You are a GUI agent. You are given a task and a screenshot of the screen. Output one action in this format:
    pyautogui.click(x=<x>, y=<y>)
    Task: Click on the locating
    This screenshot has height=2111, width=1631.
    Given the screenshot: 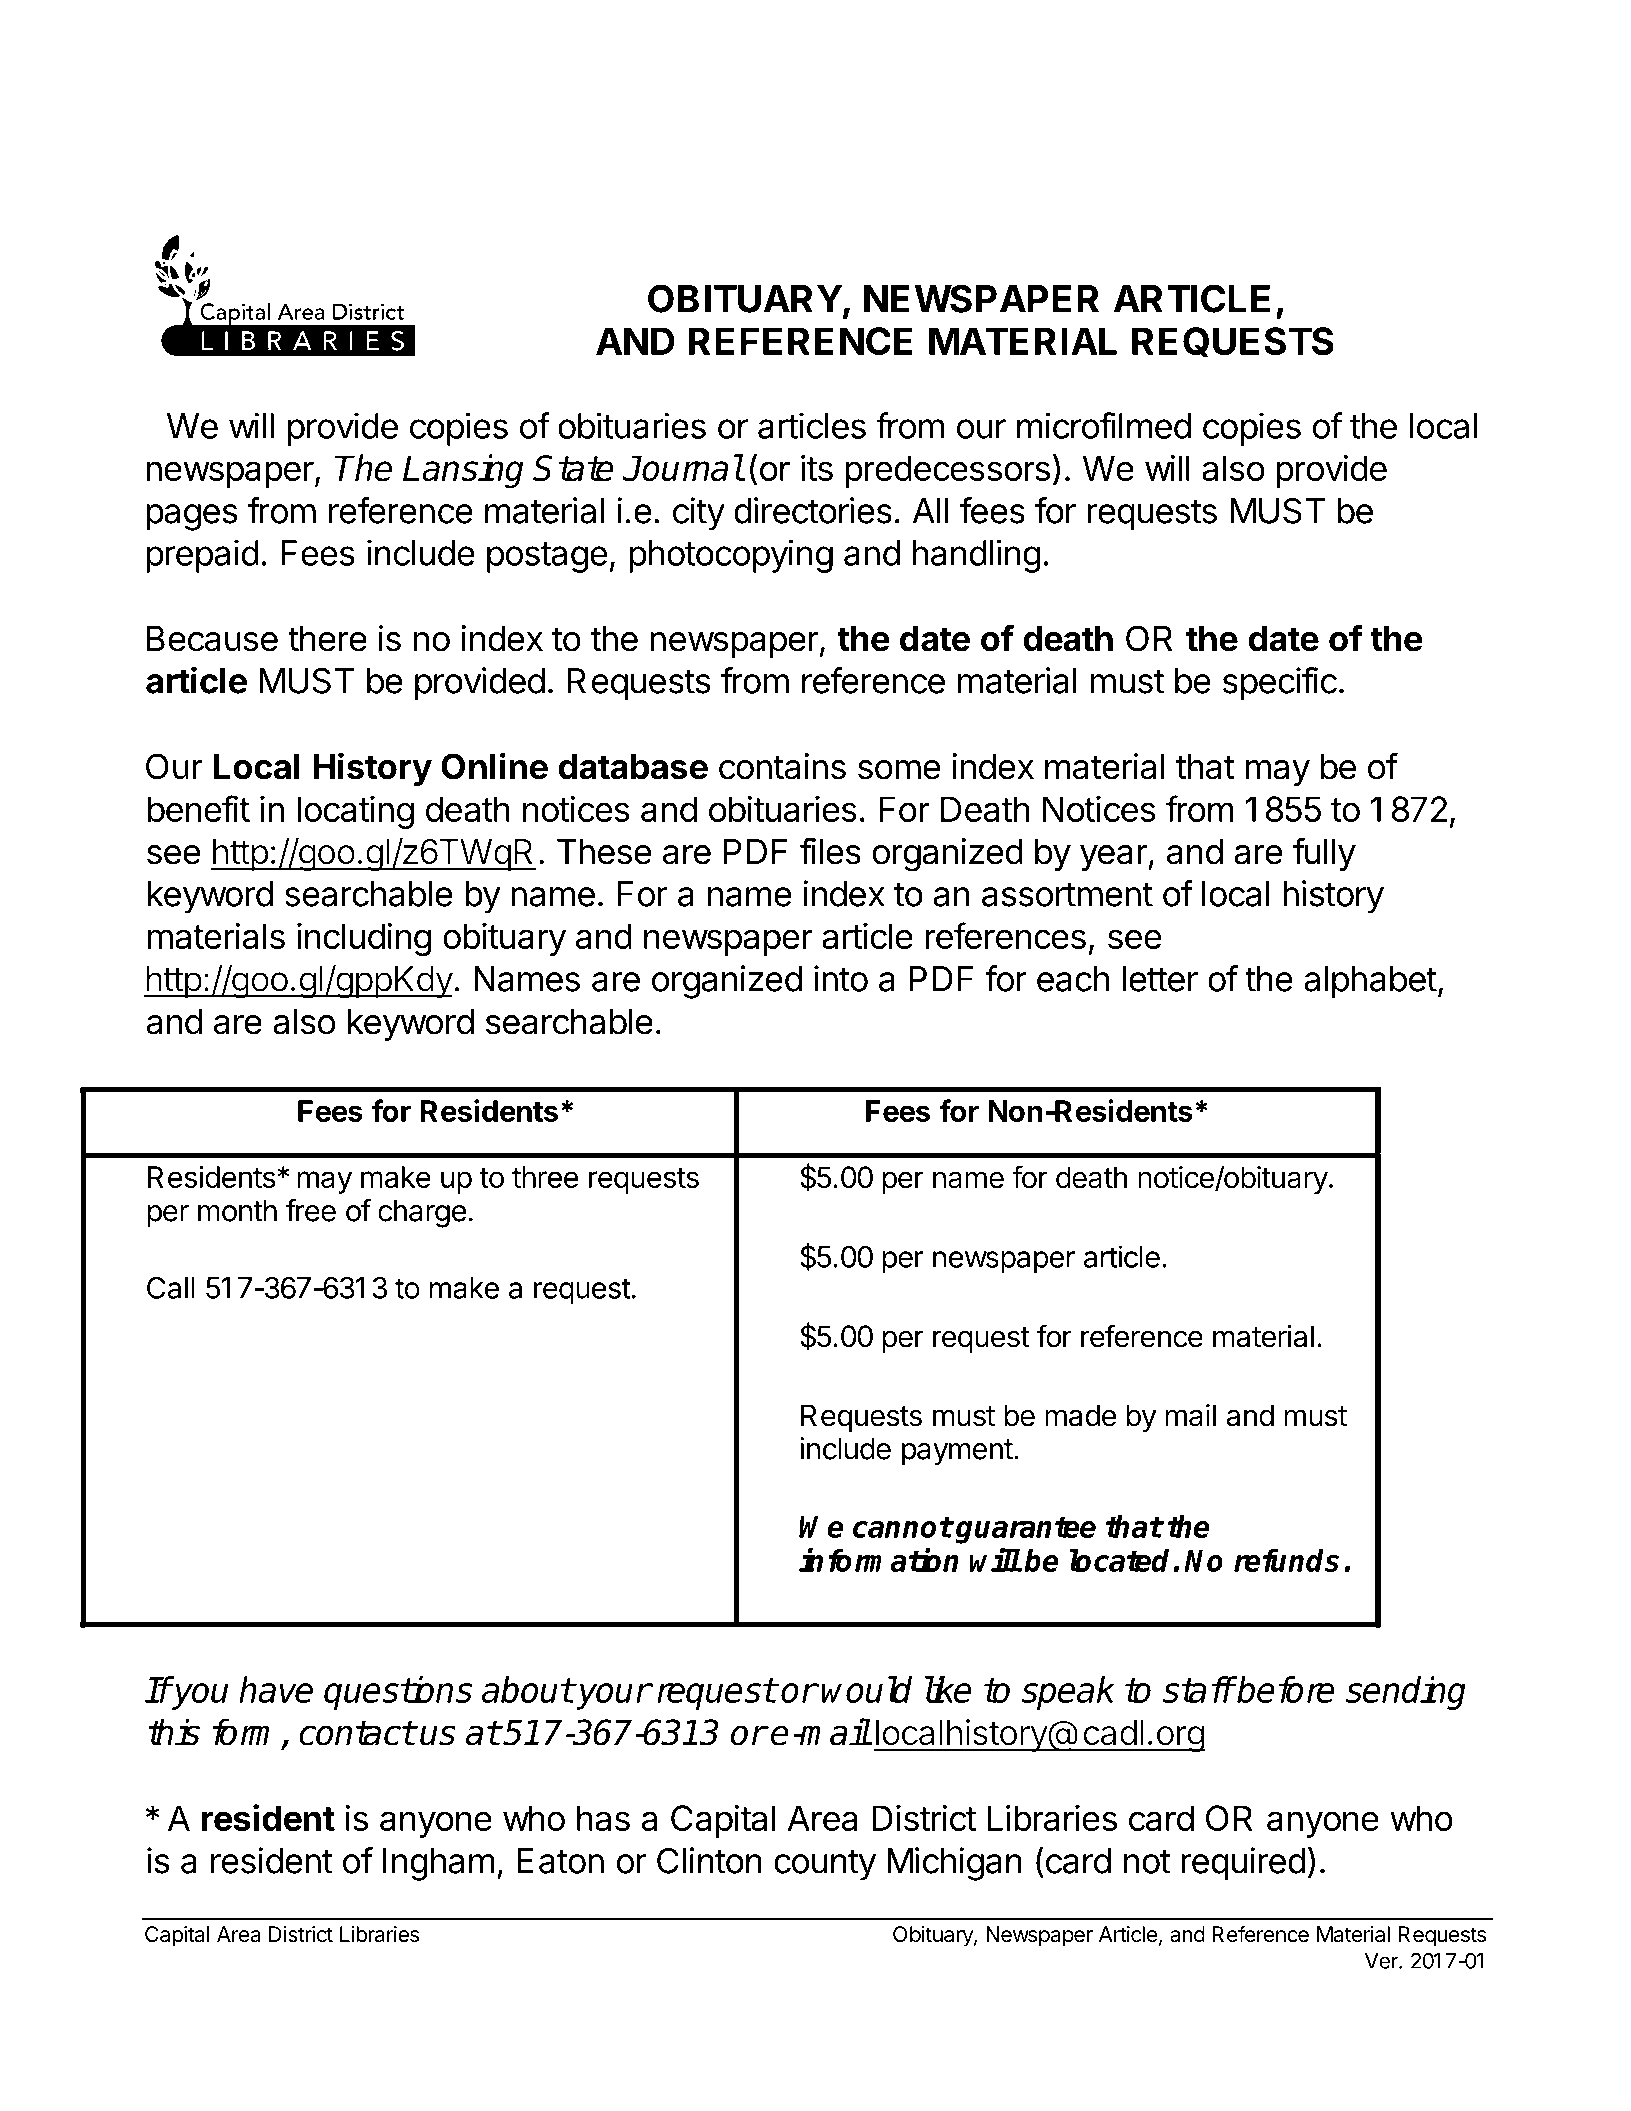 What is the action you would take?
    pyautogui.click(x=356, y=812)
